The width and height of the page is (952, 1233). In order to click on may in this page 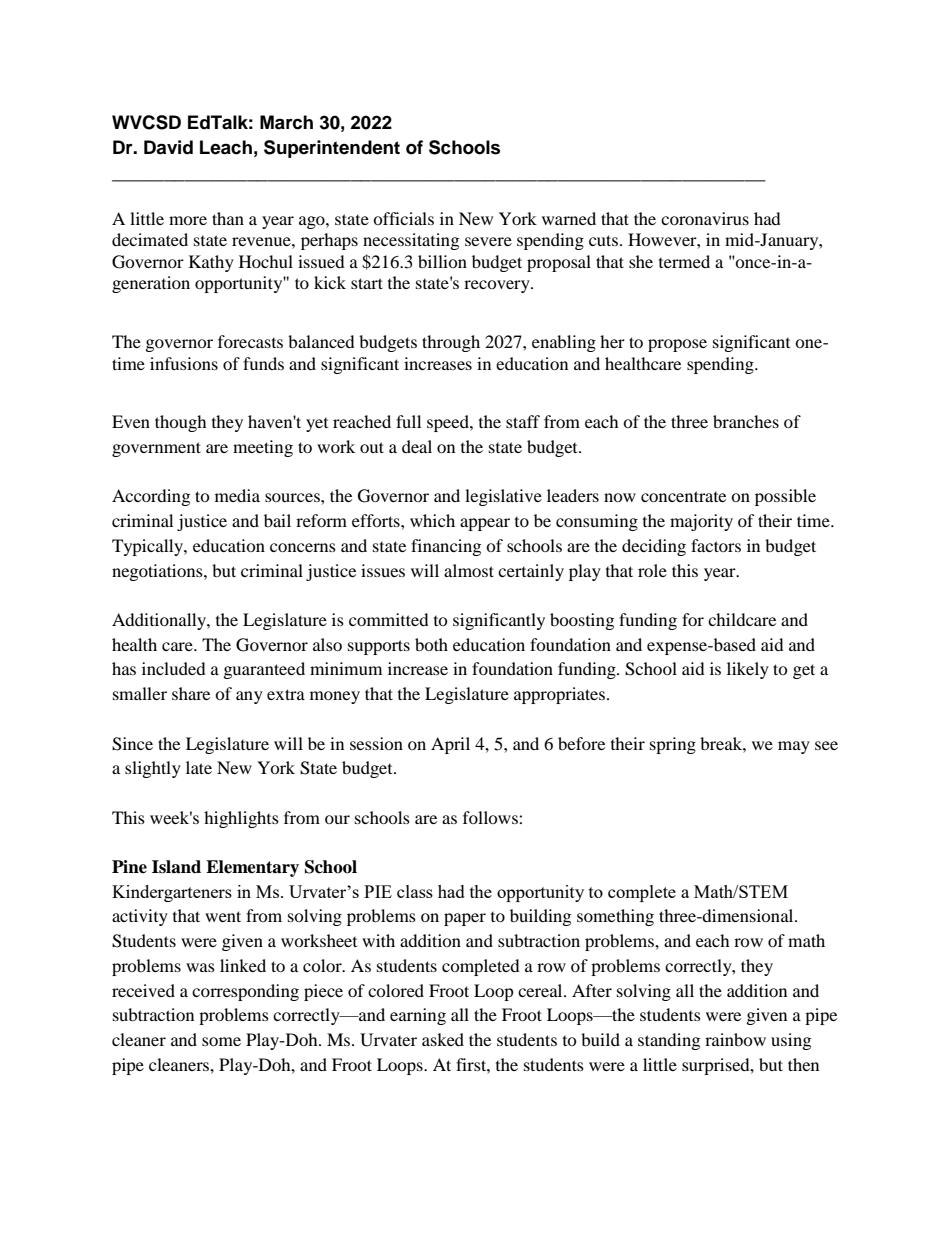, I will do `click(794, 747)`.
